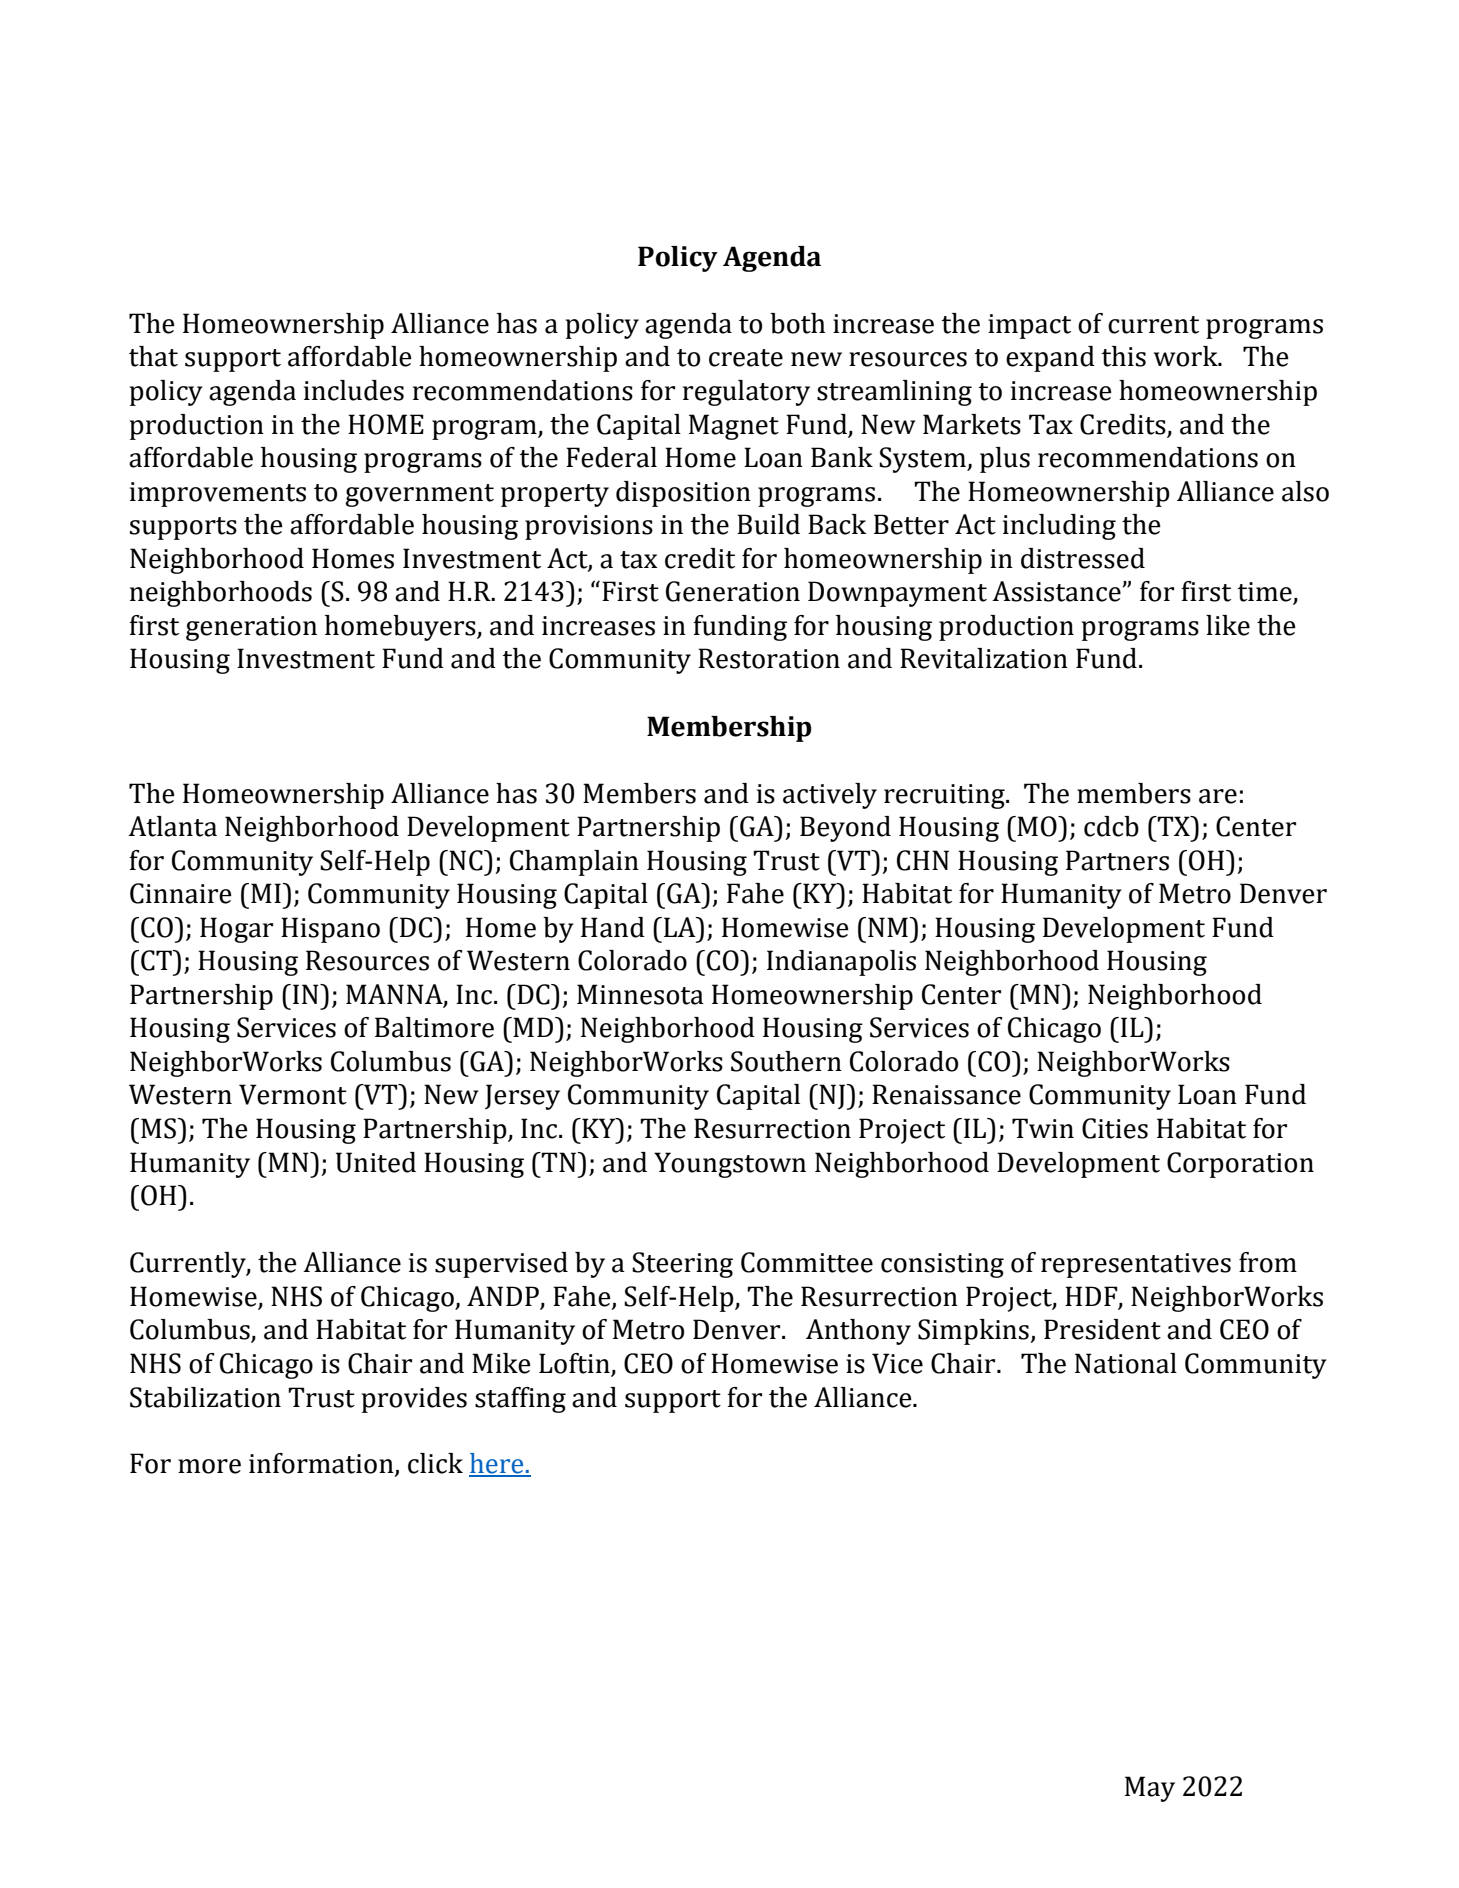 The image size is (1459, 1888). Describe the element at coordinates (786, 1061) in the document. I see `Southern` at that location.
